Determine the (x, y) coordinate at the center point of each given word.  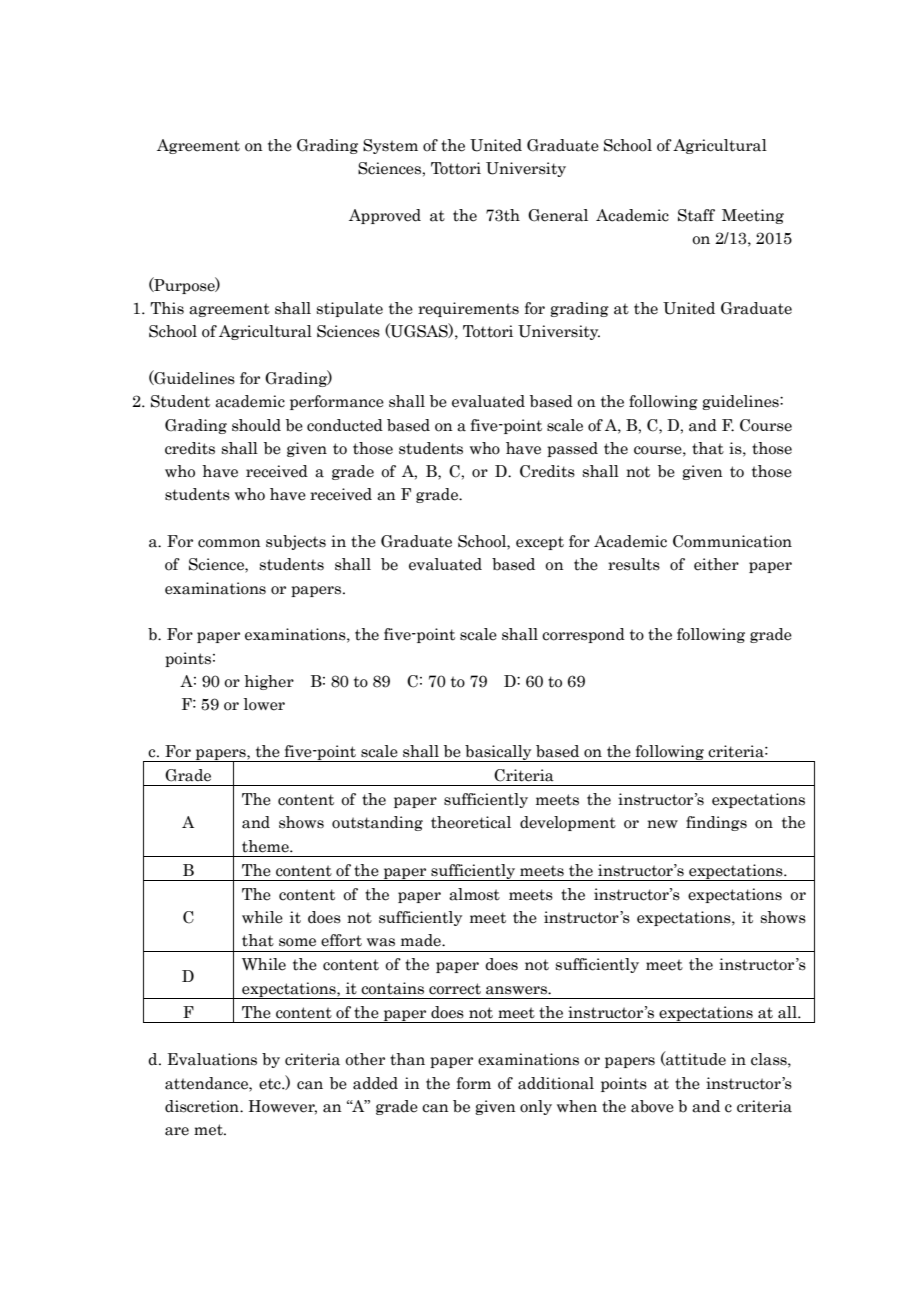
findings (716, 823)
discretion (203, 1106)
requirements (468, 309)
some (297, 942)
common (229, 543)
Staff (696, 215)
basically (498, 753)
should (256, 425)
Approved (385, 216)
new (662, 824)
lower (264, 704)
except (540, 543)
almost (474, 894)
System (390, 146)
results (634, 564)
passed (572, 449)
